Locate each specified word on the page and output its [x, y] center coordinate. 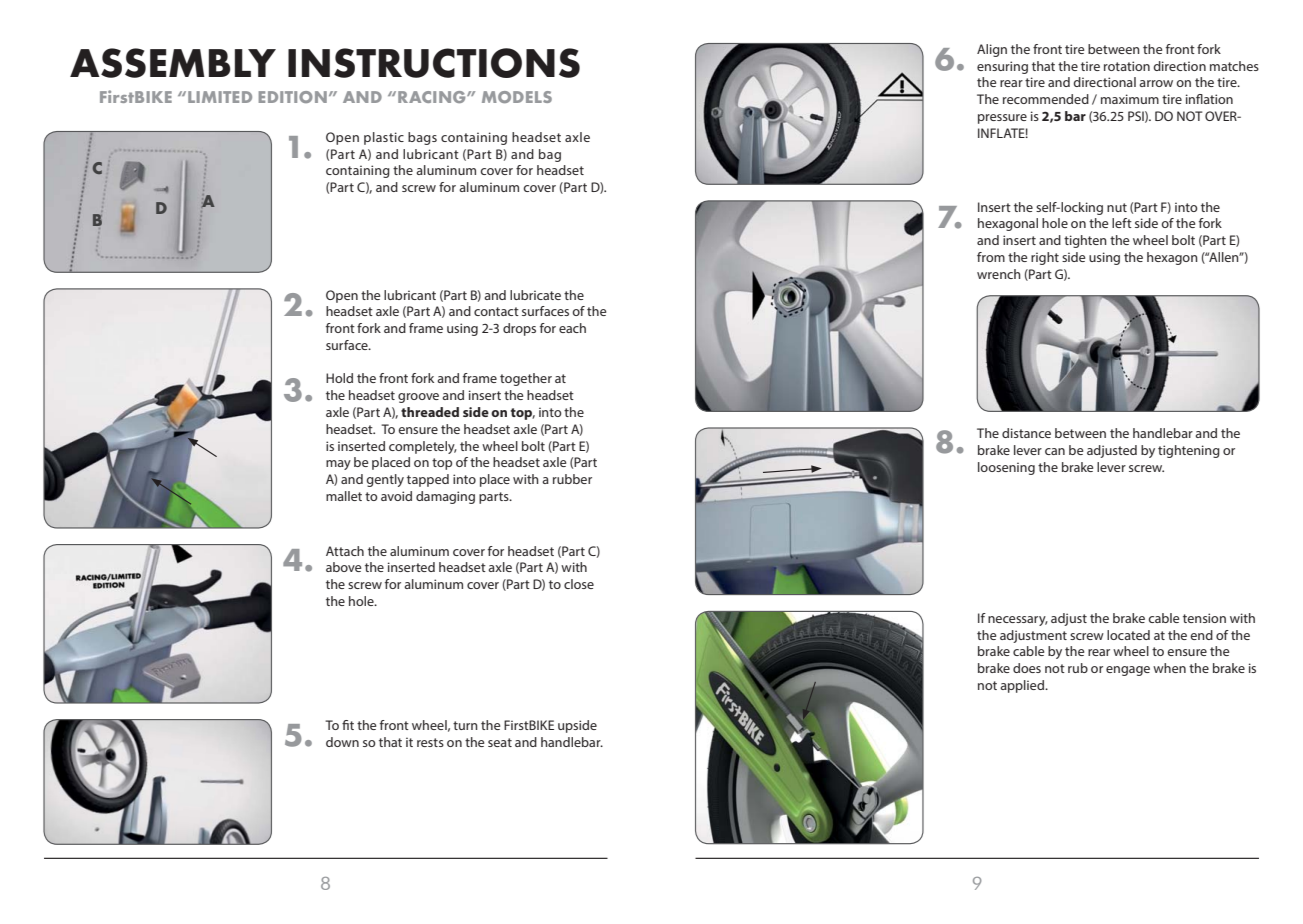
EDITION [293, 97]
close [579, 584]
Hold [339, 378]
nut [1117, 207]
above [343, 567]
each [572, 328]
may [338, 465]
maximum [1130, 99]
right [1045, 258]
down [342, 742]
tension [1204, 618]
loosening [1006, 468]
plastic [384, 138]
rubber [572, 479]
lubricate [535, 295]
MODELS [517, 97]
